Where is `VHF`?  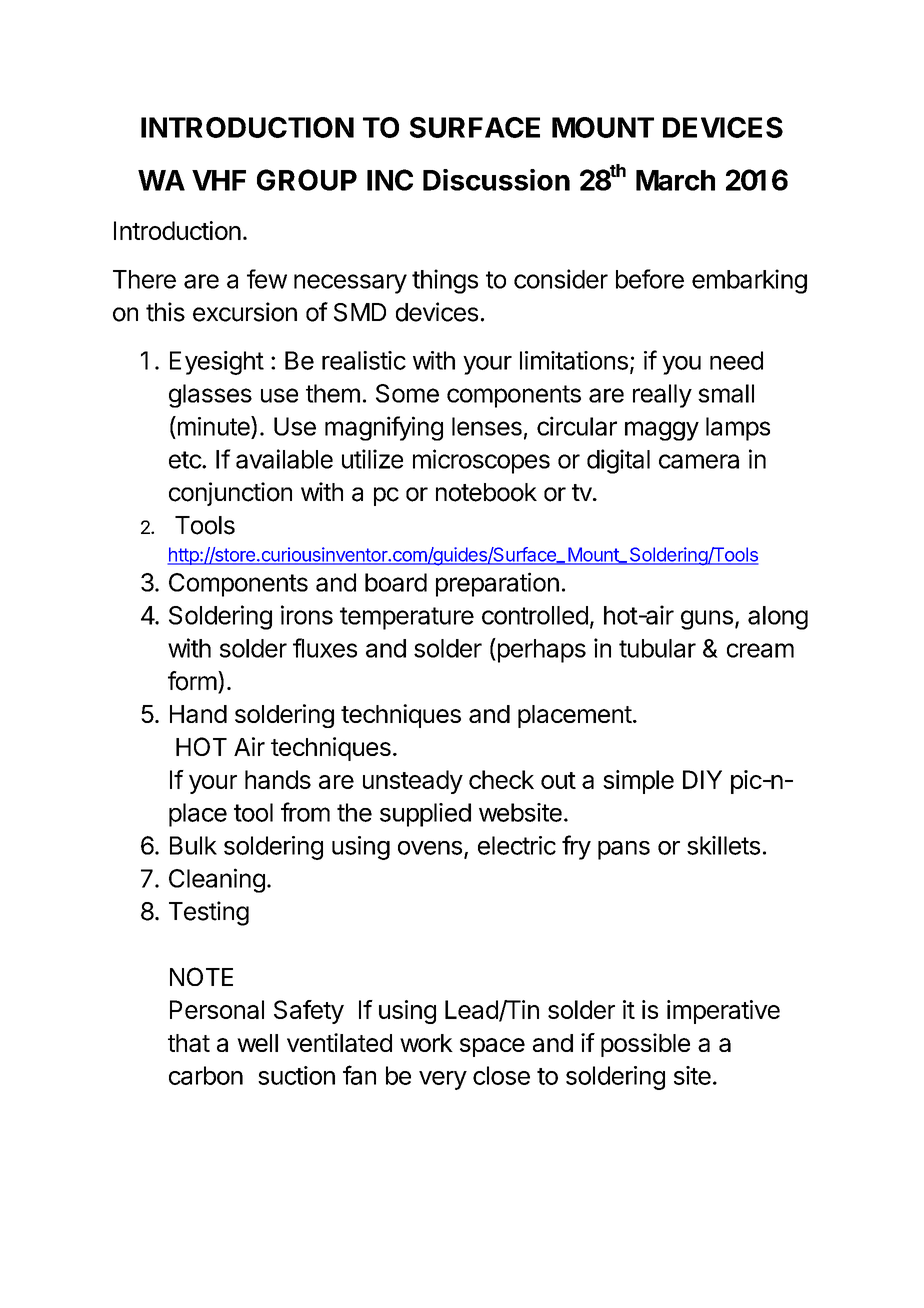
VHF is located at coordinates (219, 180).
